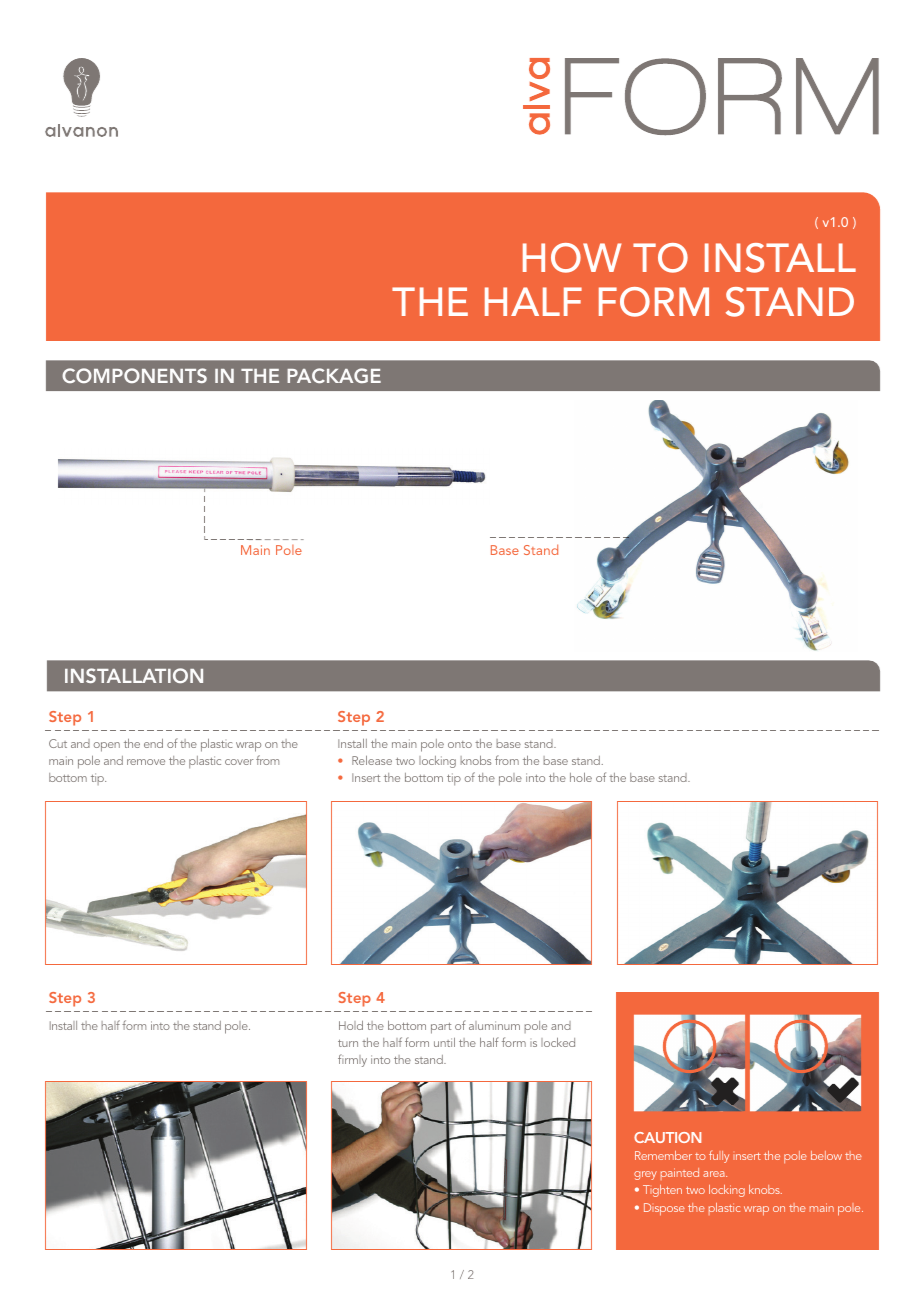  What do you see at coordinates (334, 375) in the page?
I see `PACKAGE` at bounding box center [334, 375].
